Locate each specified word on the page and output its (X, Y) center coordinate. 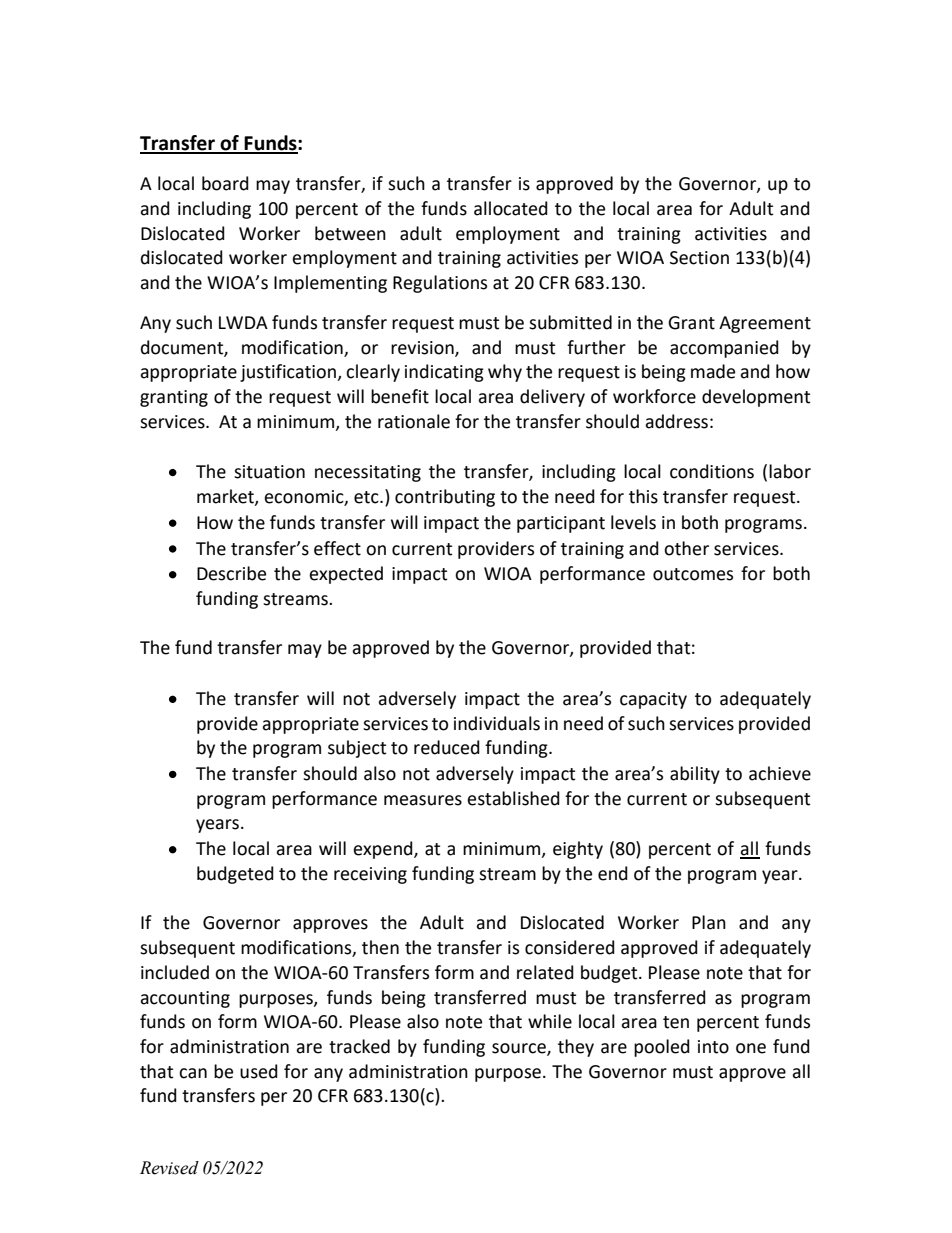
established (513, 798)
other (686, 548)
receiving (370, 875)
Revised (169, 1168)
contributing (445, 498)
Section (699, 258)
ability (695, 775)
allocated (511, 208)
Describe (231, 573)
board (225, 183)
